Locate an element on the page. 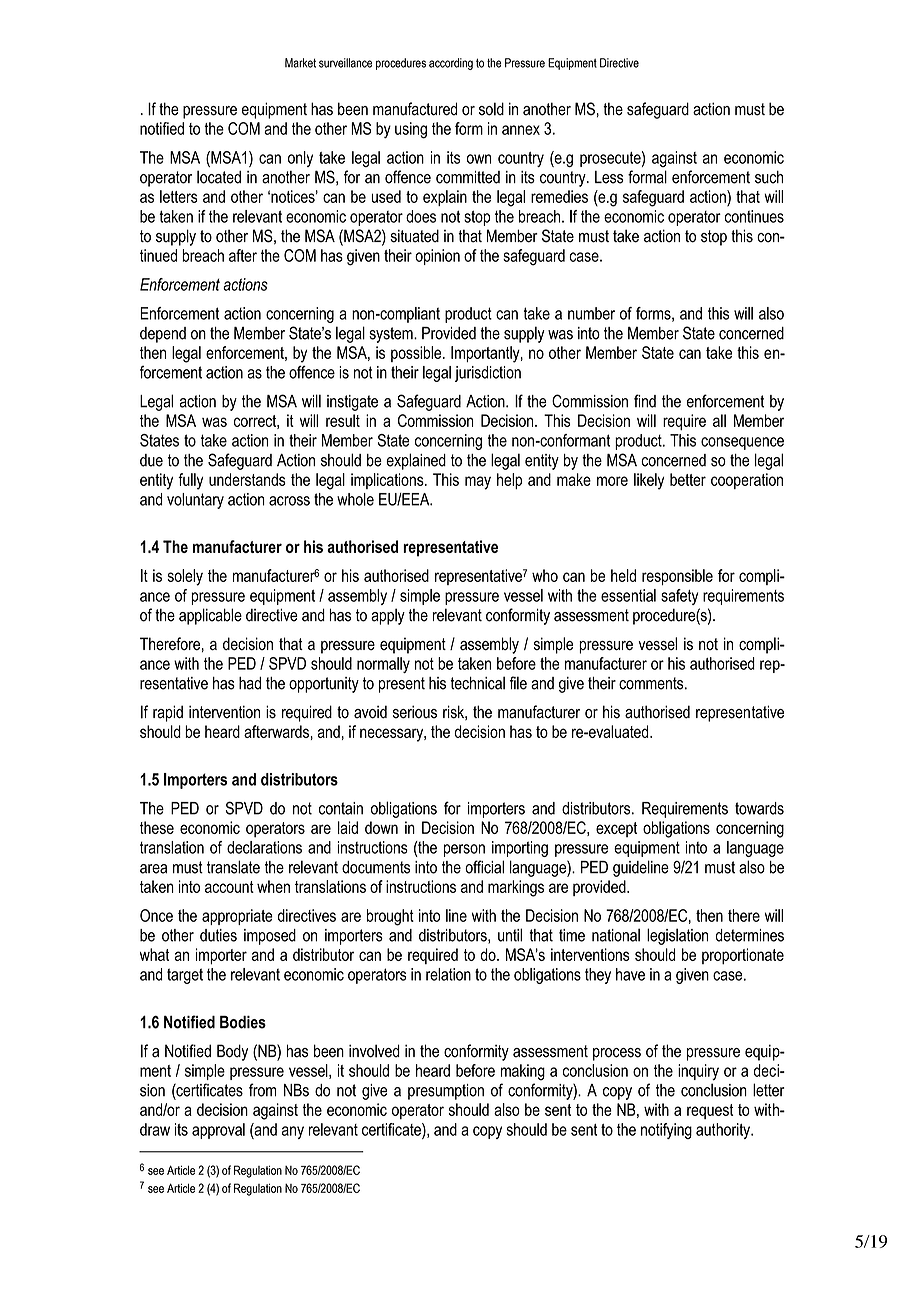  towards is located at coordinates (759, 808).
